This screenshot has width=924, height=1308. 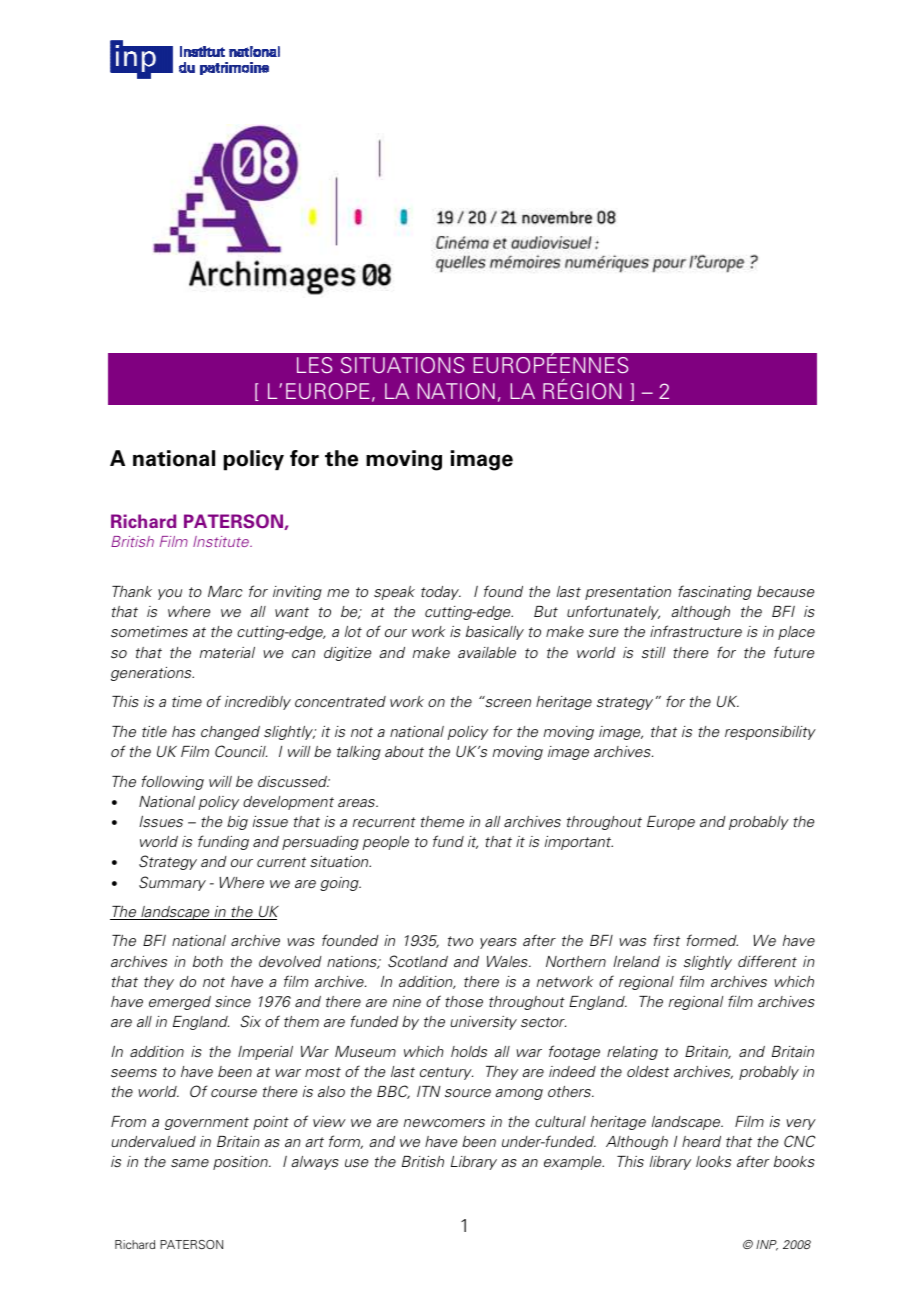 I want to click on both, so click(x=208, y=961).
